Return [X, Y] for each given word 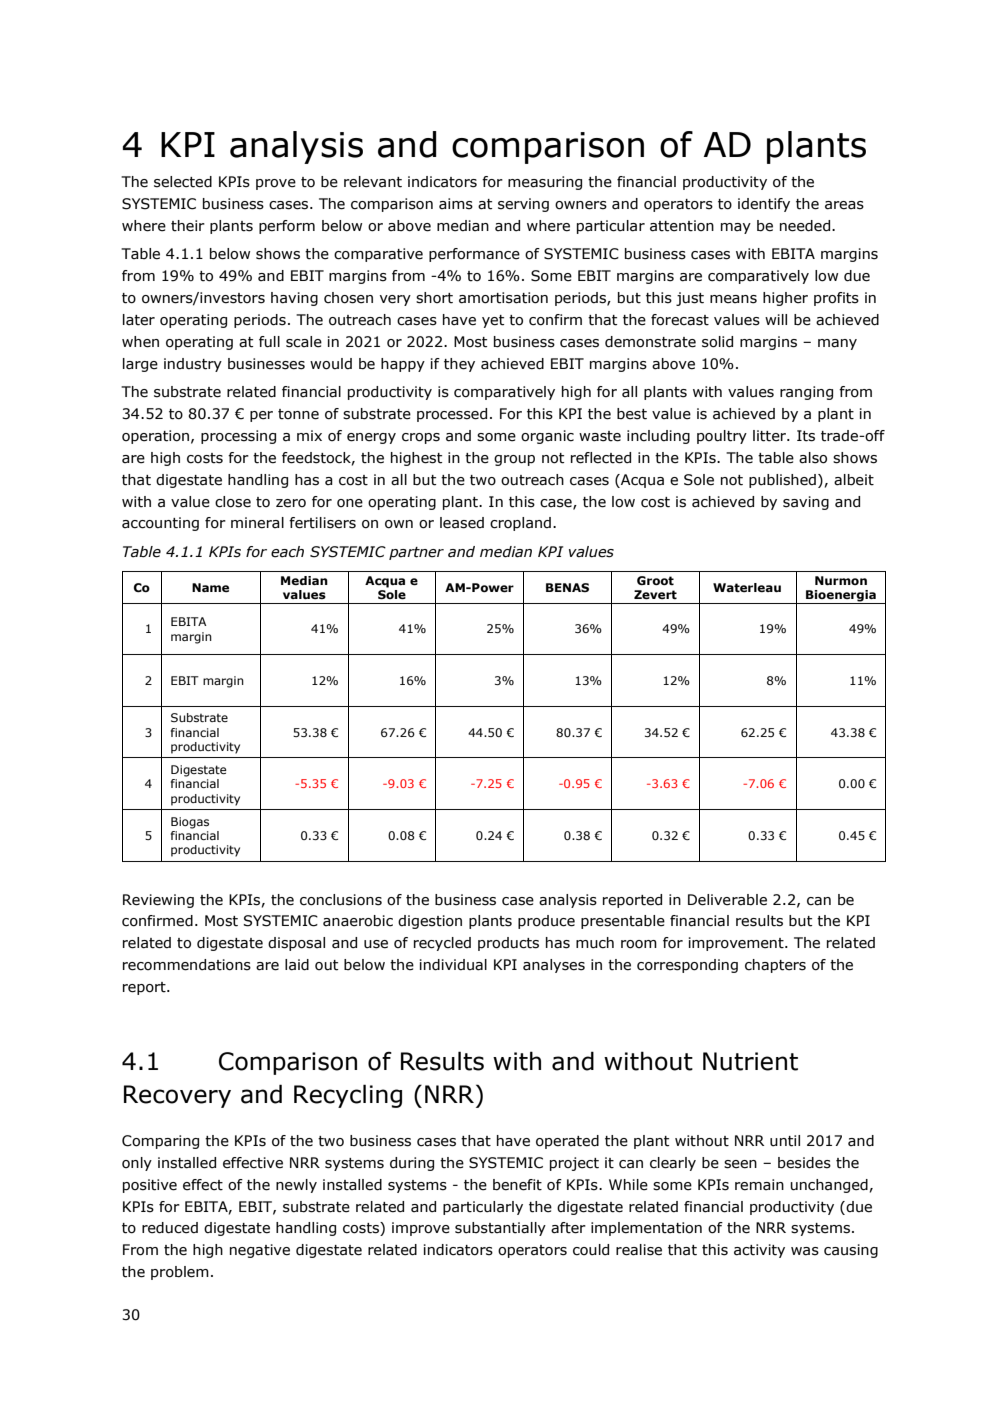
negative [260, 1251]
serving [523, 205]
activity [759, 1251]
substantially [500, 1229]
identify [764, 205]
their [188, 226]
